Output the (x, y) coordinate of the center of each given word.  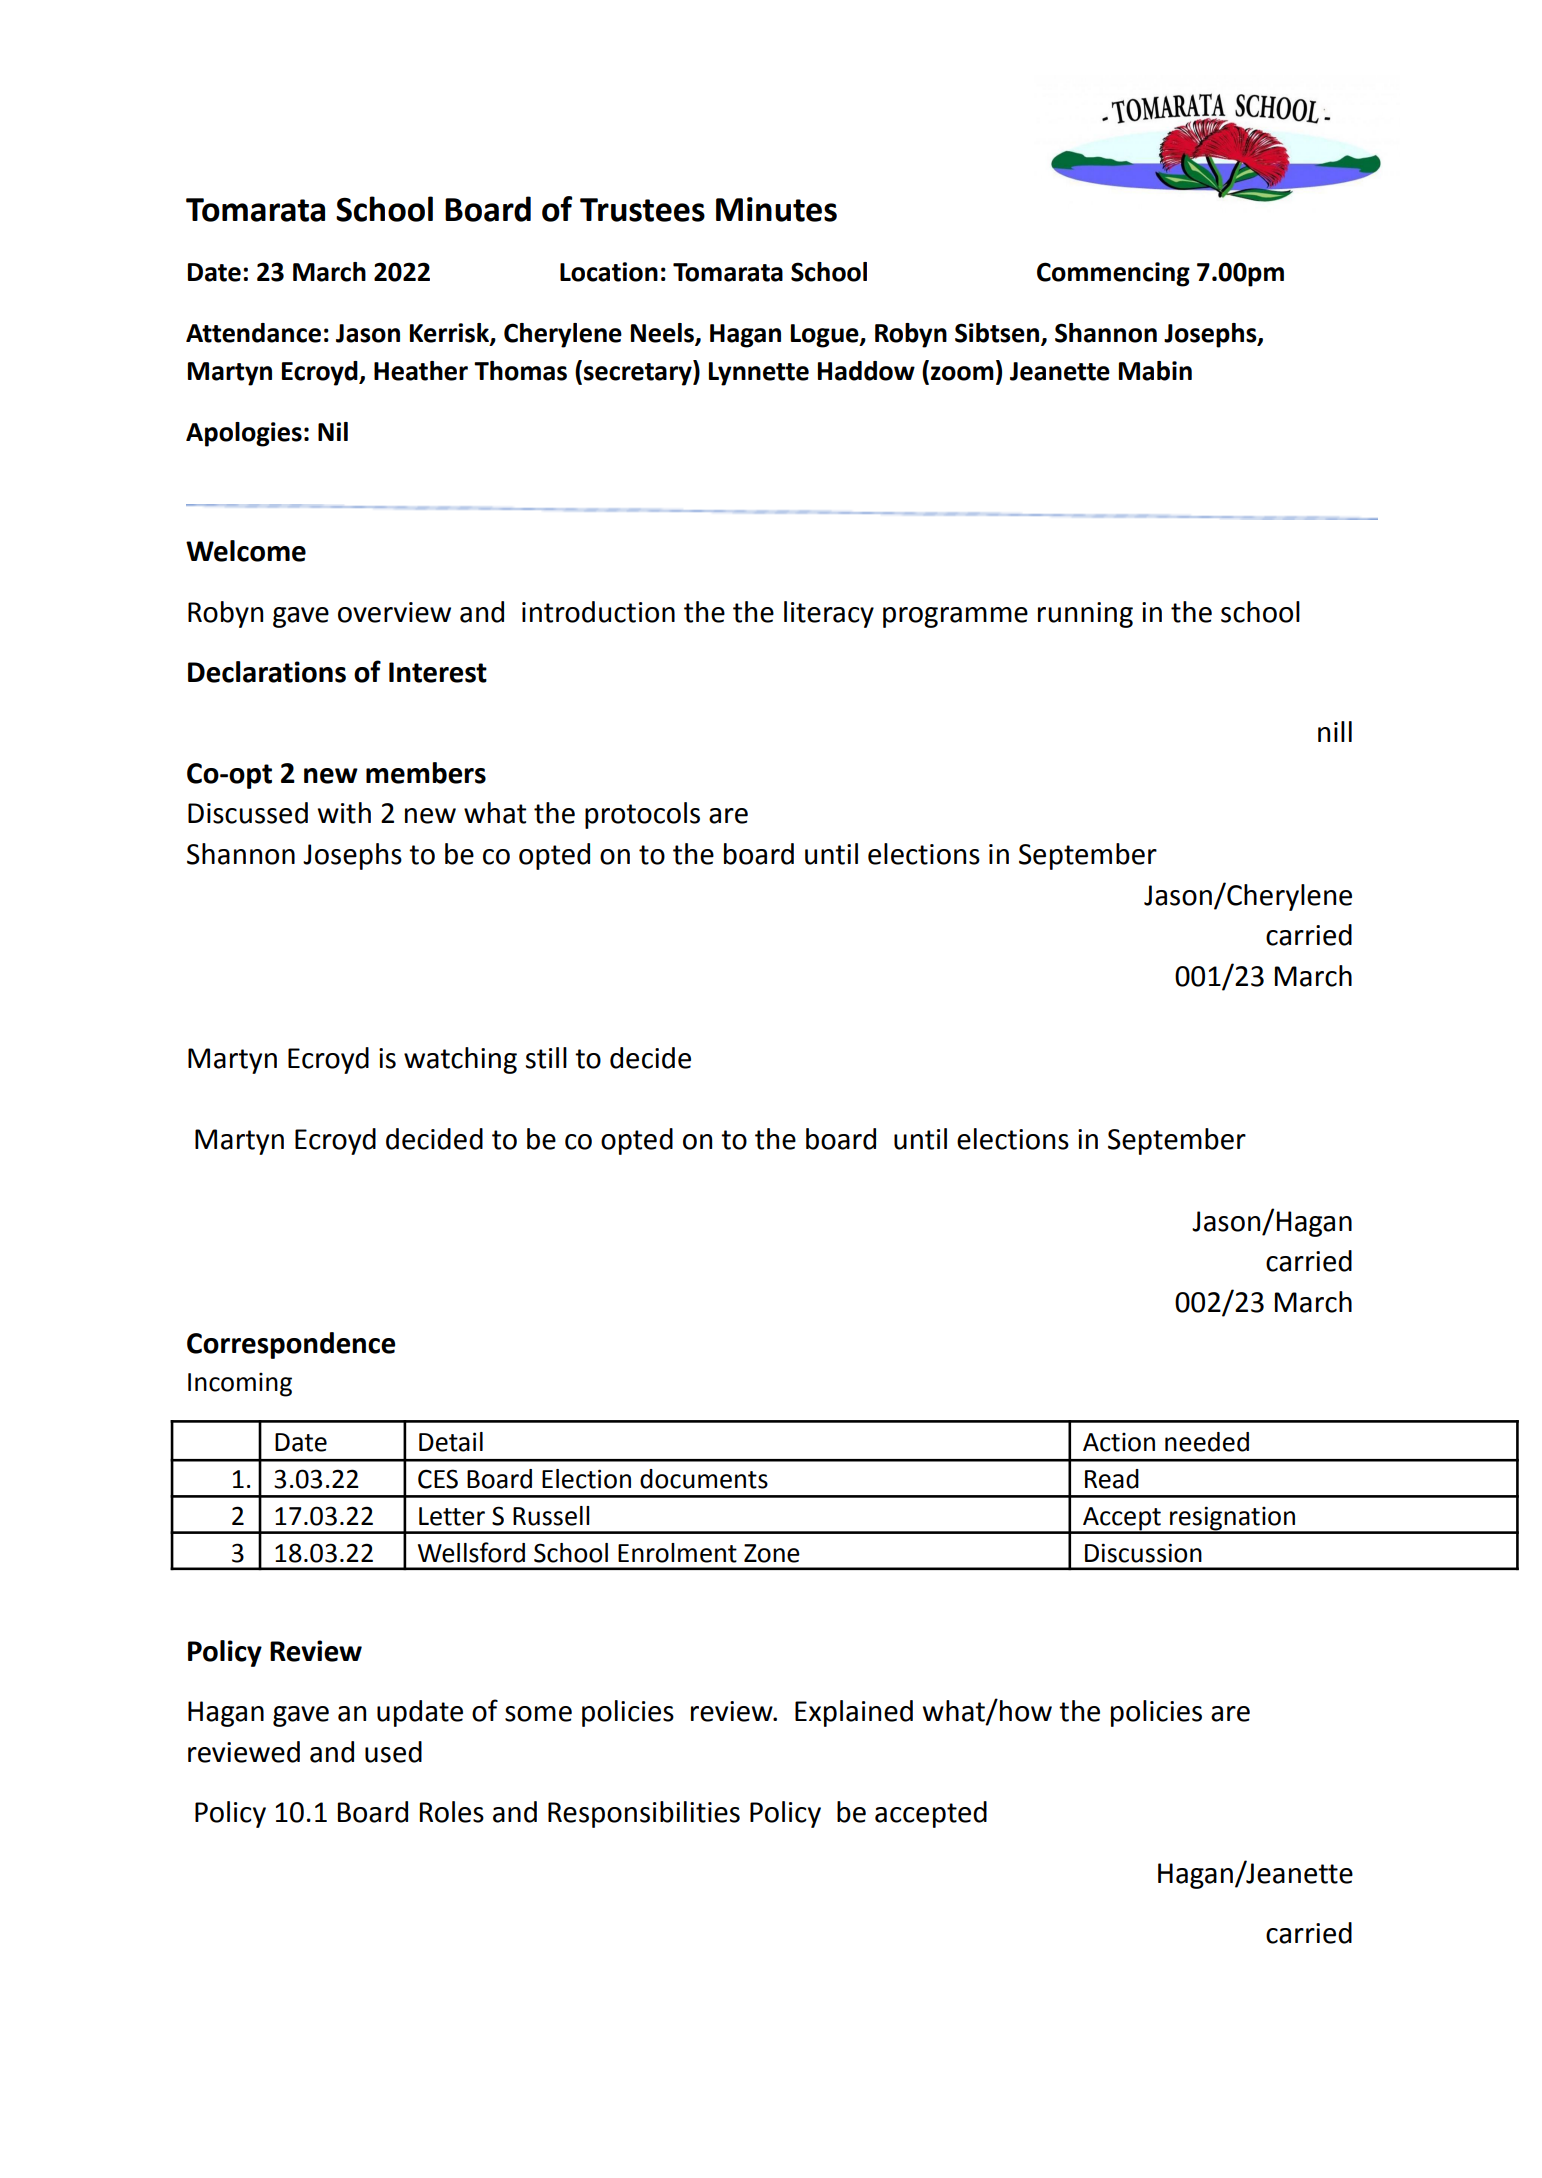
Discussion (1143, 1553)
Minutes (776, 209)
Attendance (253, 333)
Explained (854, 1713)
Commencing (1113, 274)
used (393, 1752)
